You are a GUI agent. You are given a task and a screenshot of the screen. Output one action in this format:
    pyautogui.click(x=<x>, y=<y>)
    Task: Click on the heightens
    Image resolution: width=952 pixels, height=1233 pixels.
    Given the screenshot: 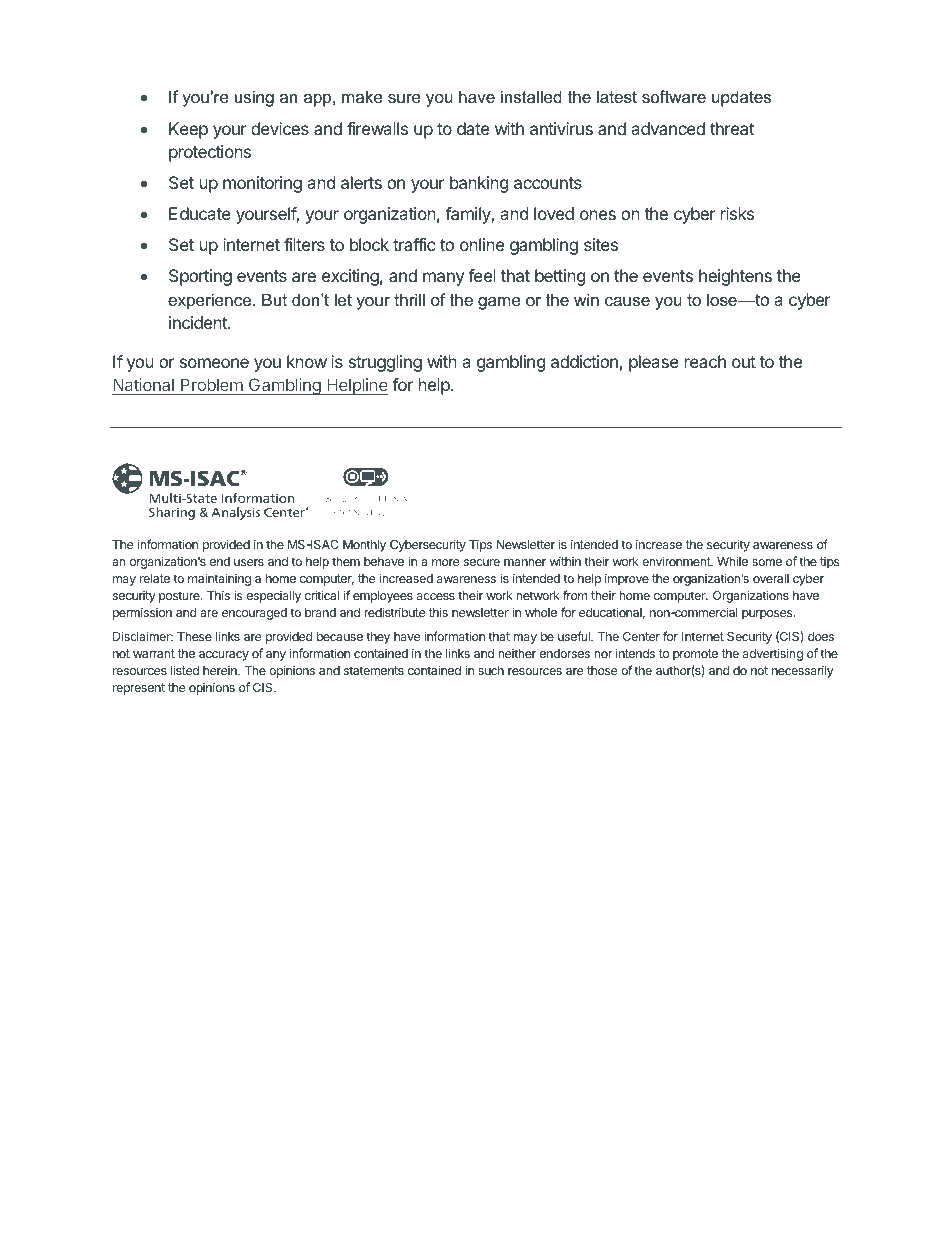 What is the action you would take?
    pyautogui.click(x=735, y=277)
